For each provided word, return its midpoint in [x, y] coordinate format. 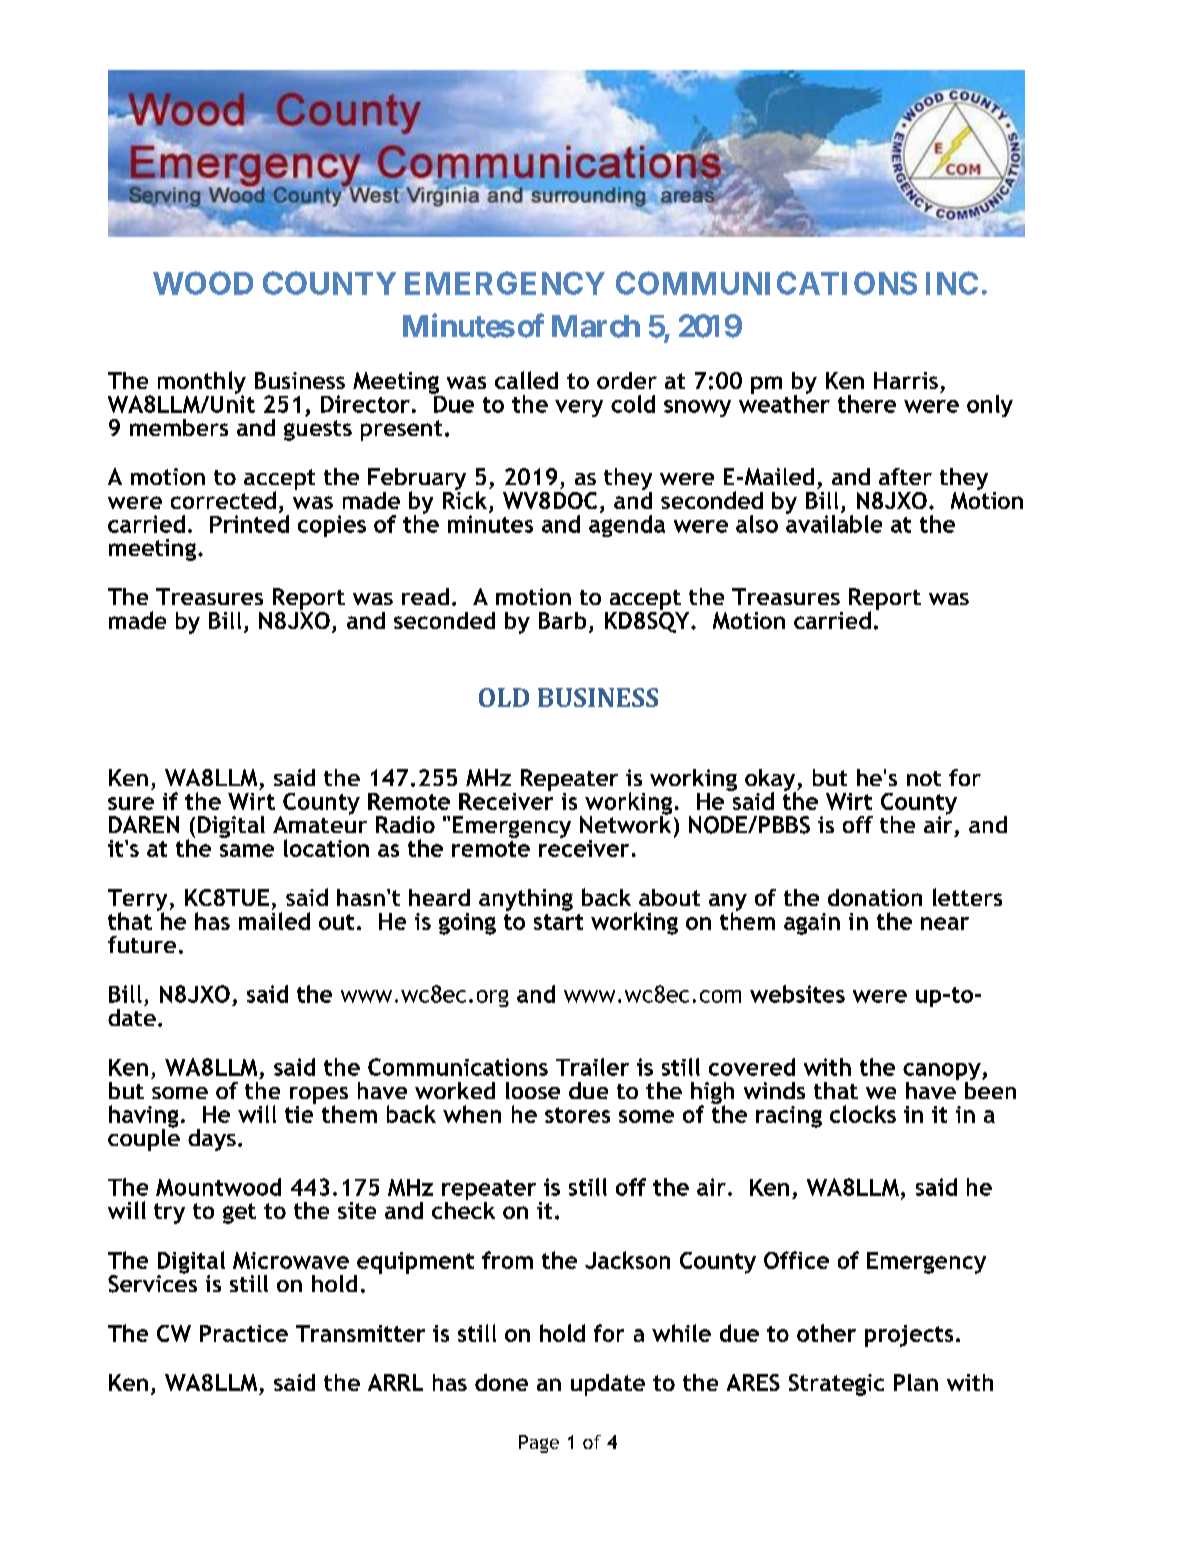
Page [539, 1444]
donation [875, 897]
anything [526, 900]
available [834, 522]
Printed [249, 522]
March [596, 326]
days [212, 1140]
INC [952, 283]
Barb [562, 620]
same [247, 850]
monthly [202, 383]
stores [577, 1115]
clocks [863, 1114]
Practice [244, 1333]
